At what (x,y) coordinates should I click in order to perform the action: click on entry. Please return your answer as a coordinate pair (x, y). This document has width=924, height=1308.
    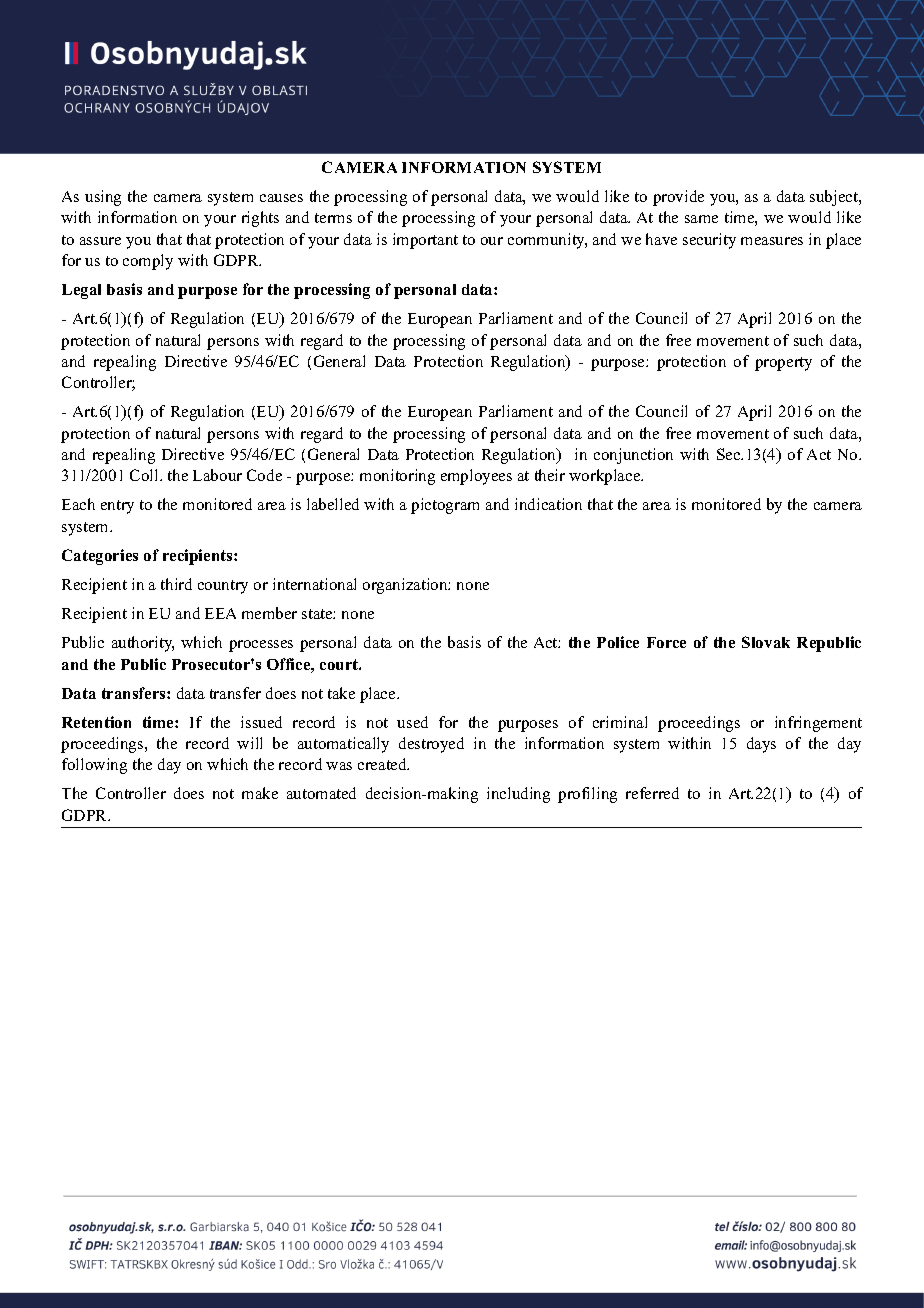
    Looking at the image, I should click on (117, 507).
